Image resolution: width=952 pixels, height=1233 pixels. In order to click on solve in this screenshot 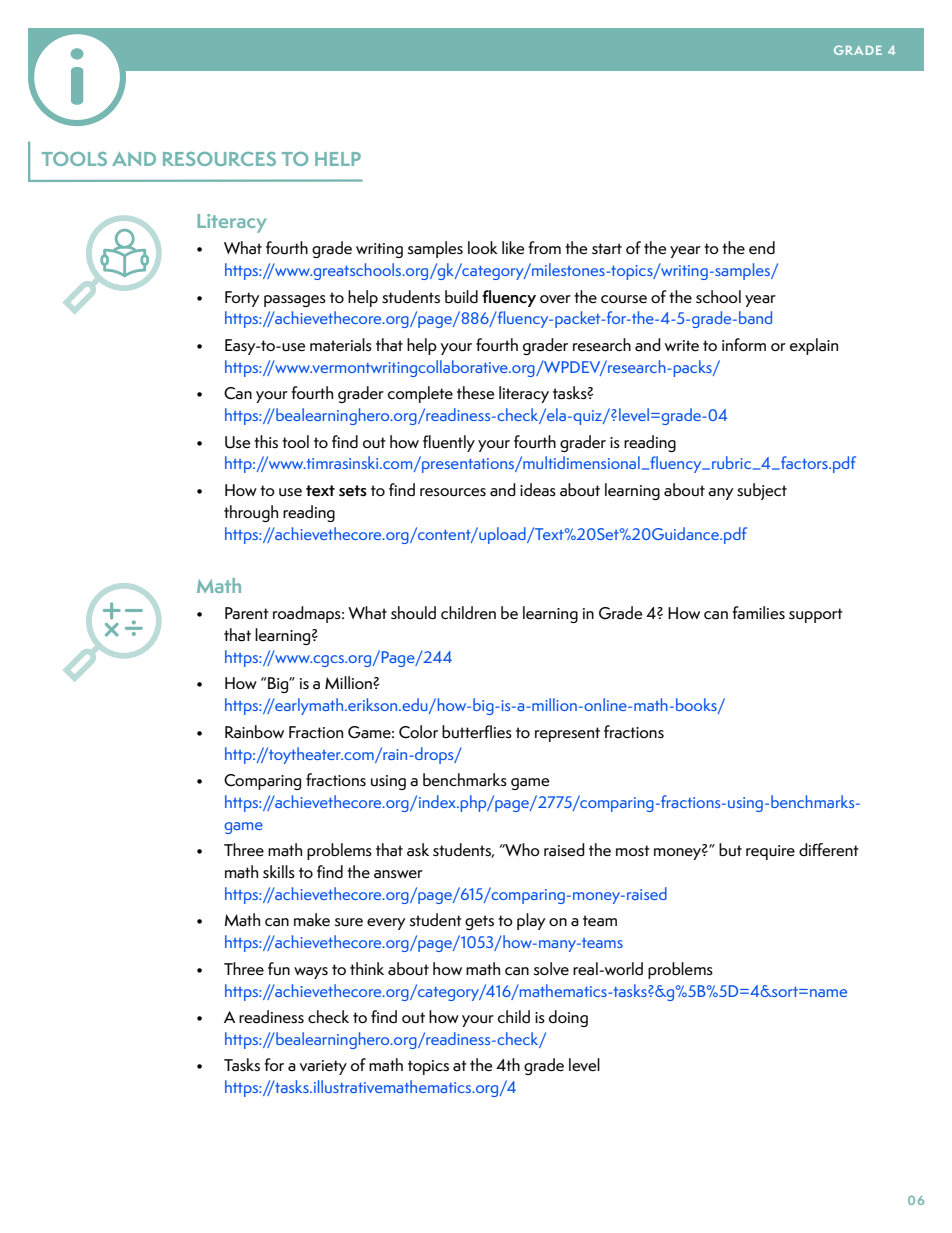, I will do `click(551, 969)`.
